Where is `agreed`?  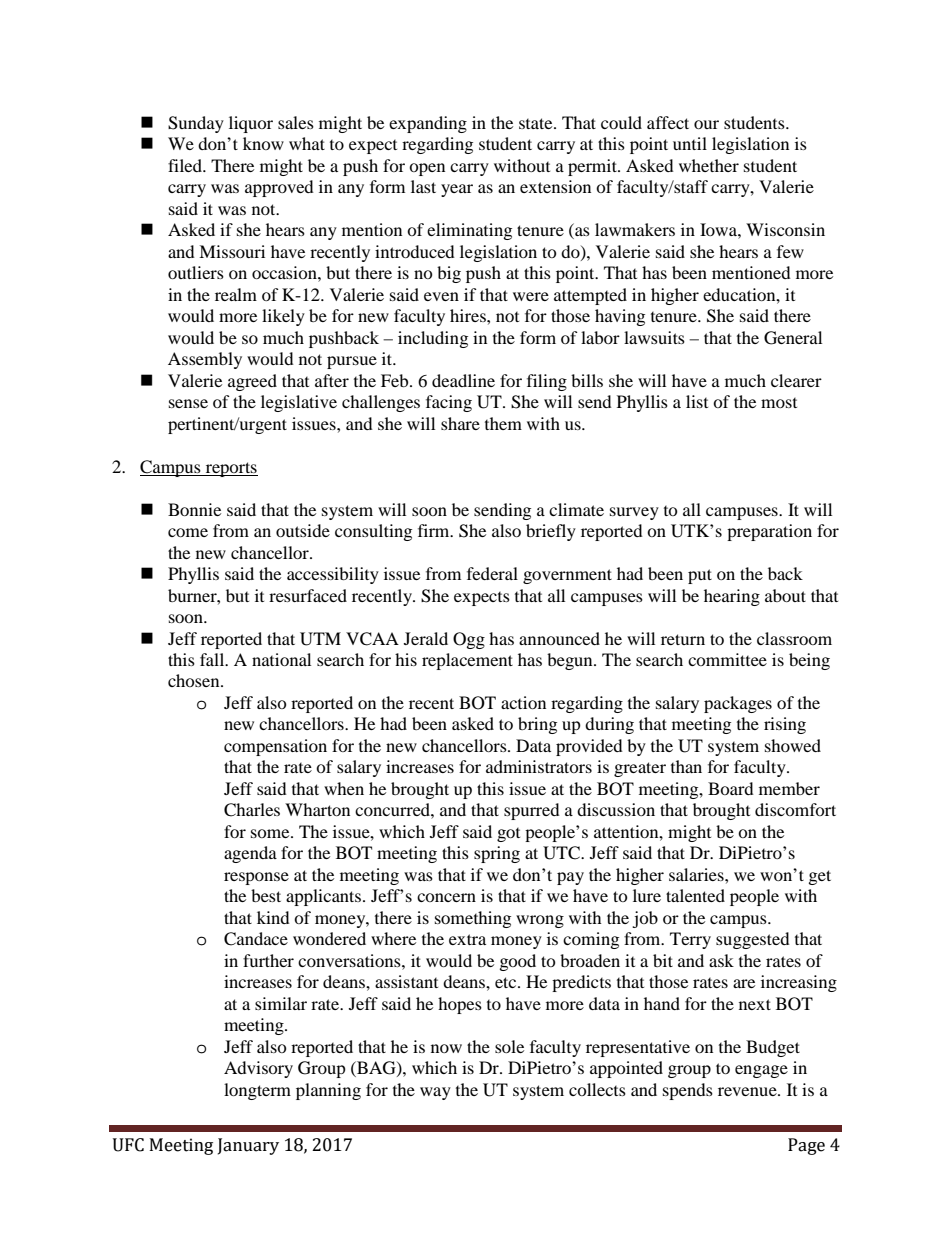 agreed is located at coordinates (252, 382).
